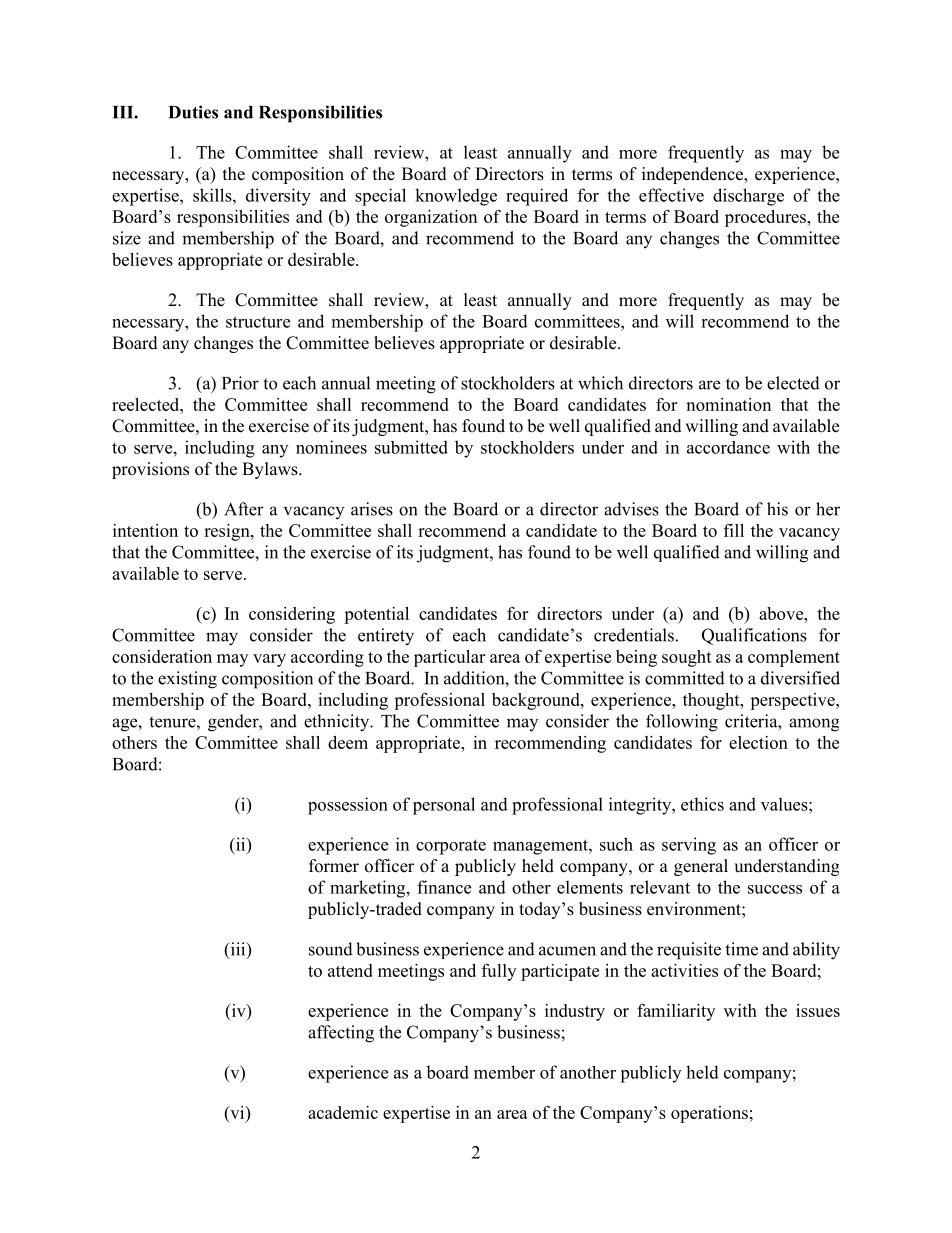 This page has height=1233, width=952. I want to click on submitted, so click(411, 447).
